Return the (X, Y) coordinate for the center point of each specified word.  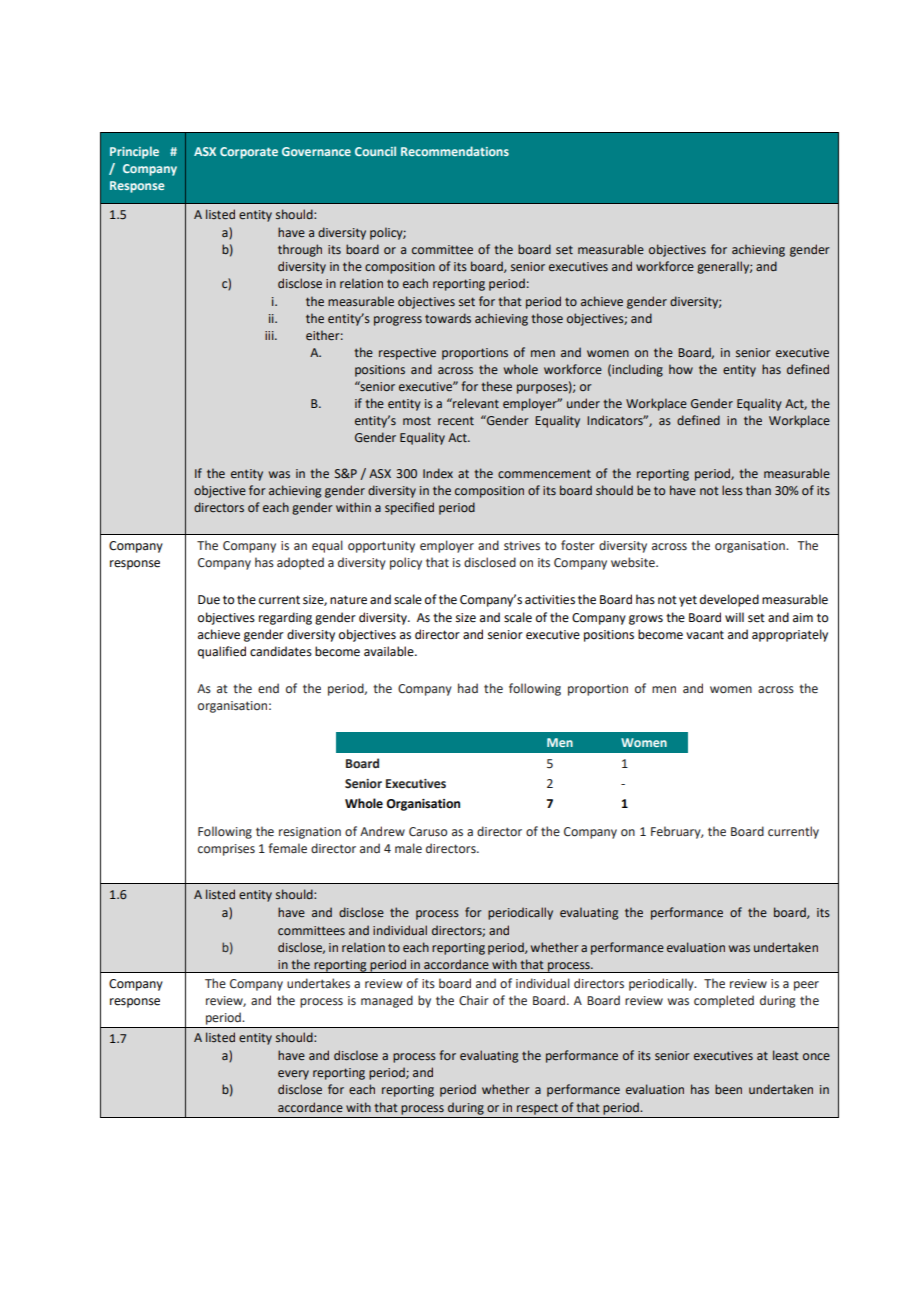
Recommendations (455, 151)
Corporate (249, 153)
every (293, 1075)
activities (550, 600)
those (547, 318)
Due (209, 600)
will (734, 617)
